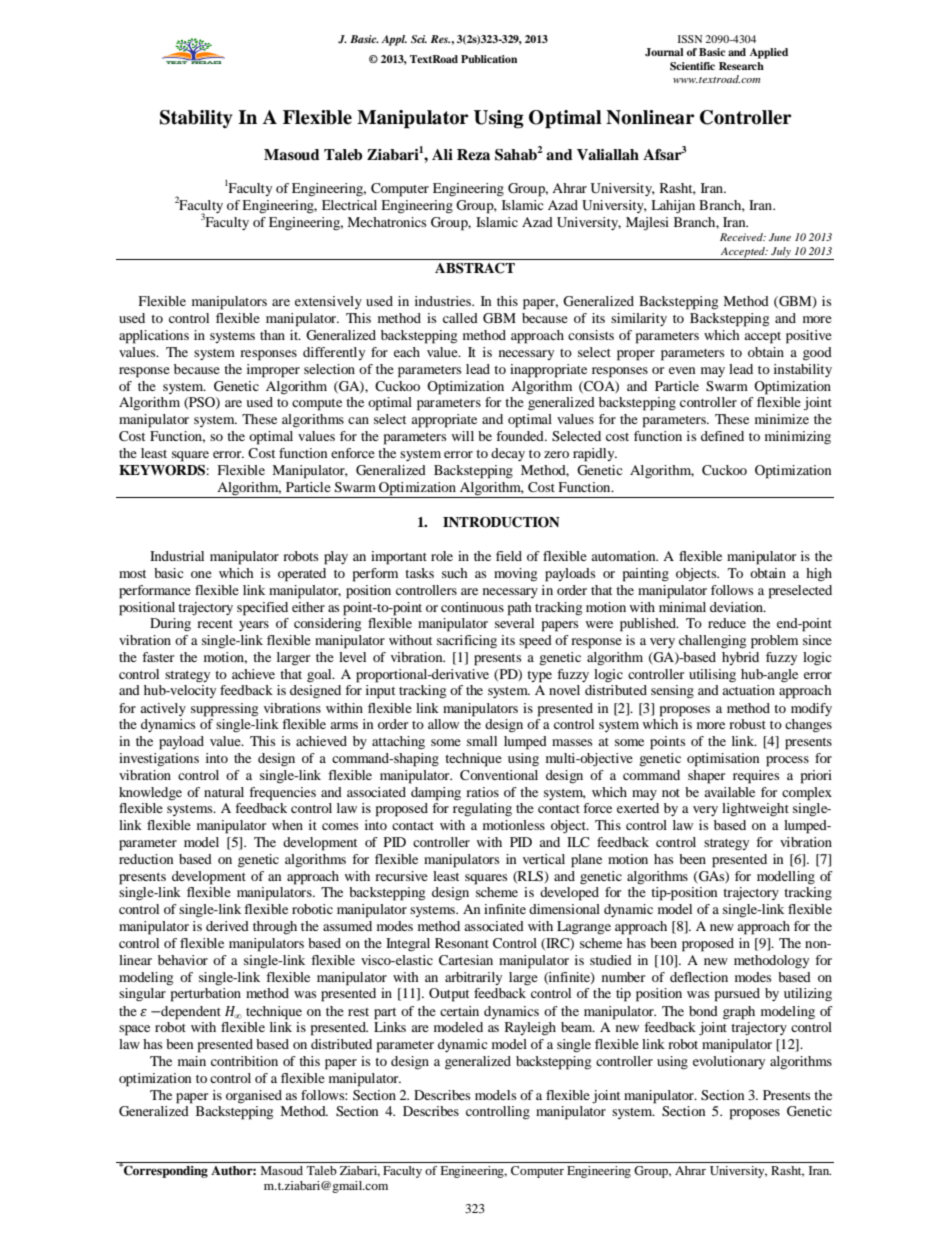  What do you see at coordinates (489, 59) in the screenshot?
I see `Publication` at bounding box center [489, 59].
